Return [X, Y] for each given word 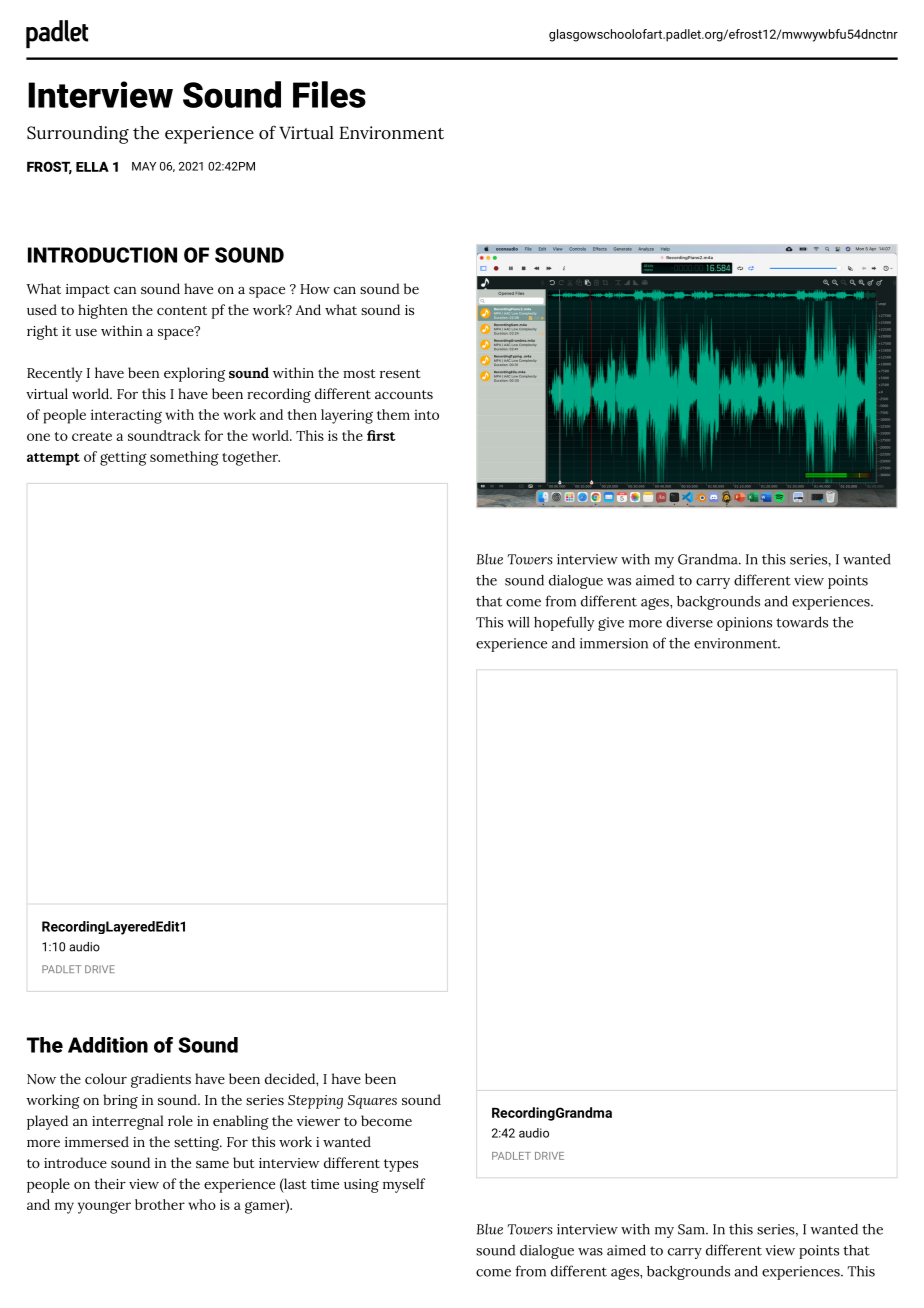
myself [404, 1185]
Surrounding [78, 135]
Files [329, 94]
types [401, 1165]
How [315, 289]
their [110, 1183]
